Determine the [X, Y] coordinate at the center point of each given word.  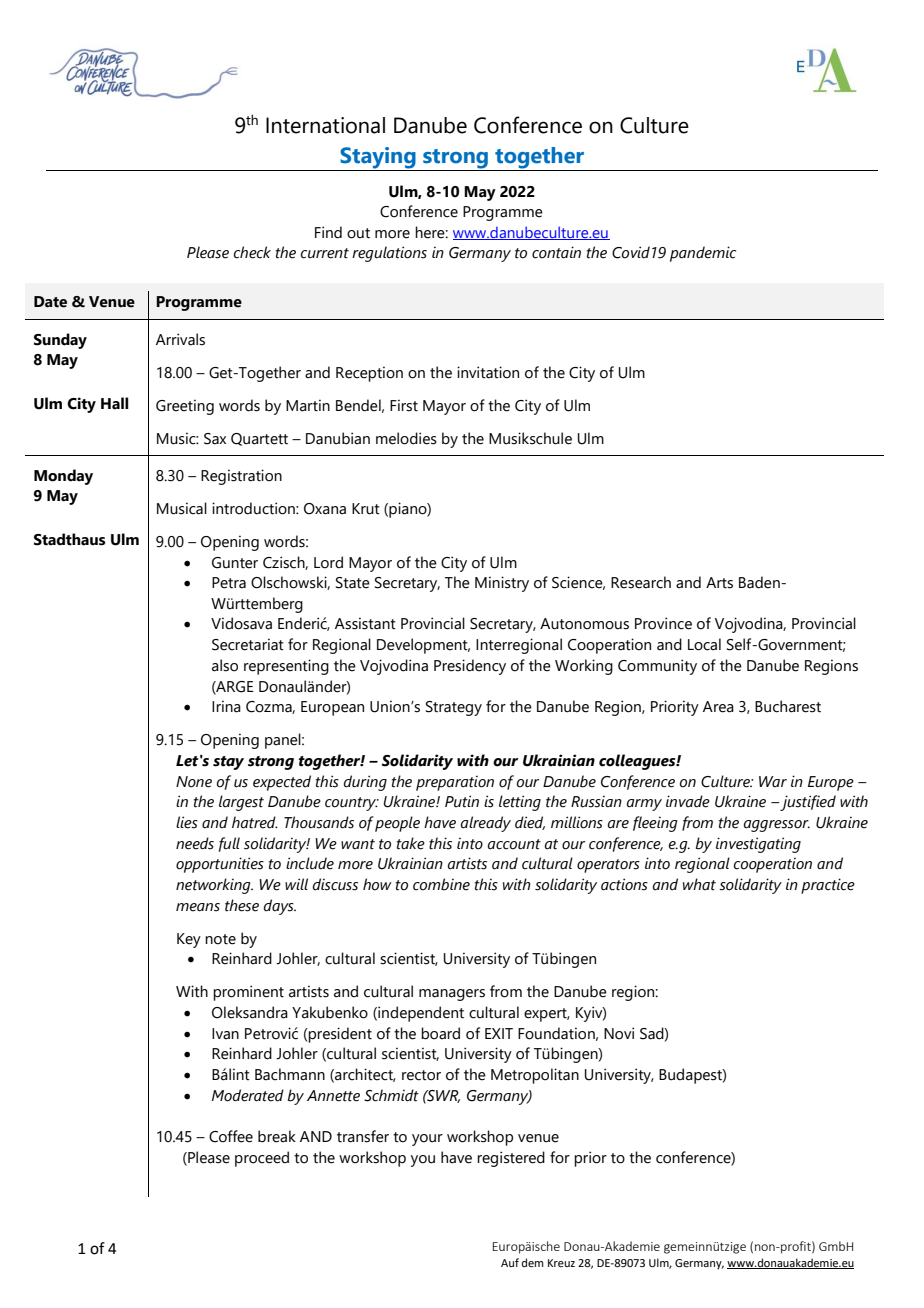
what [699, 884]
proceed [262, 1159]
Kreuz [561, 1263]
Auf [510, 1262]
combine [441, 884]
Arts [719, 583]
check [252, 252]
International [325, 125]
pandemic [703, 254]
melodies [406, 438]
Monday [63, 477]
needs [195, 843]
